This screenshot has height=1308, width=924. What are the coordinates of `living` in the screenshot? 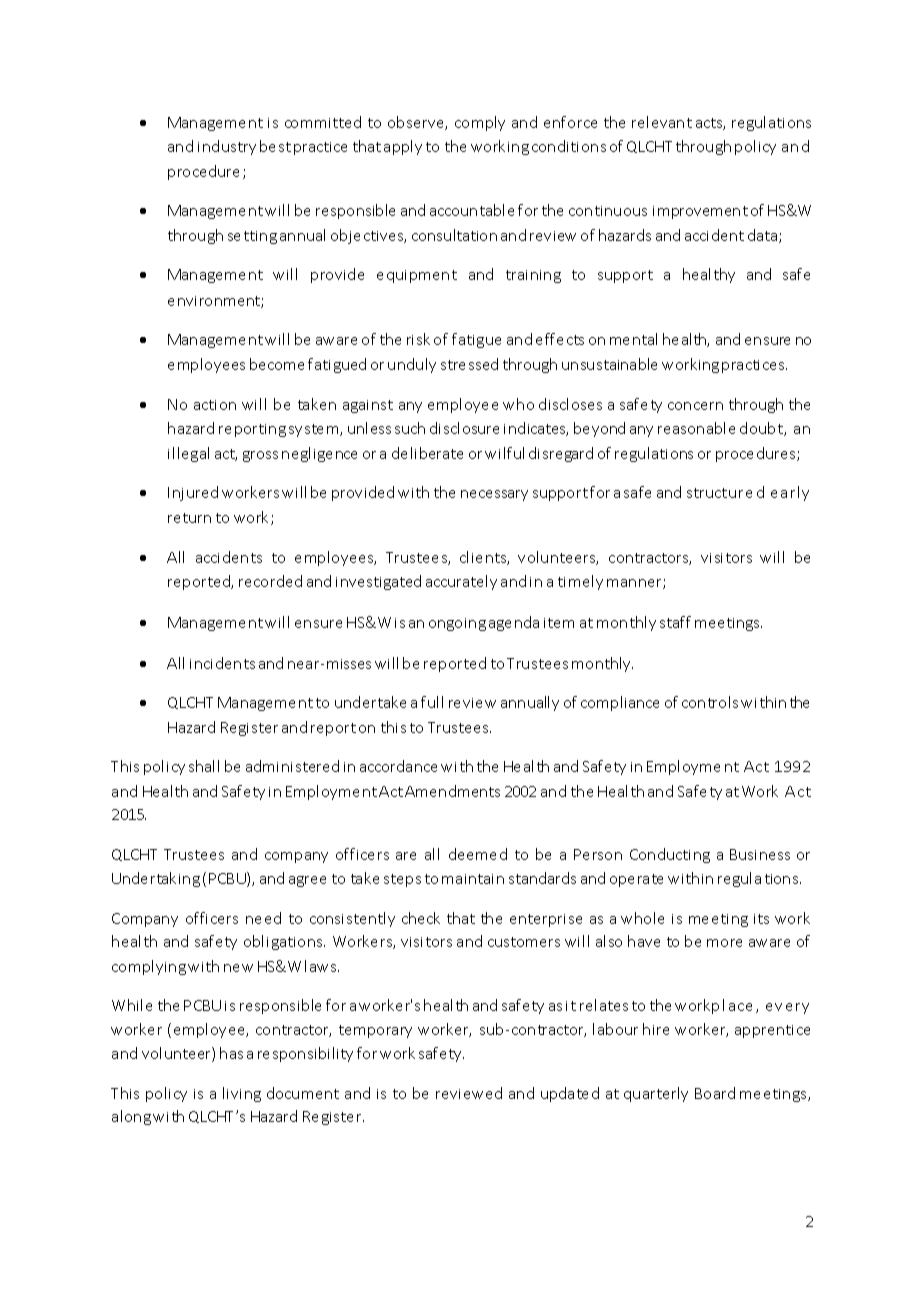 It's located at (242, 1094).
